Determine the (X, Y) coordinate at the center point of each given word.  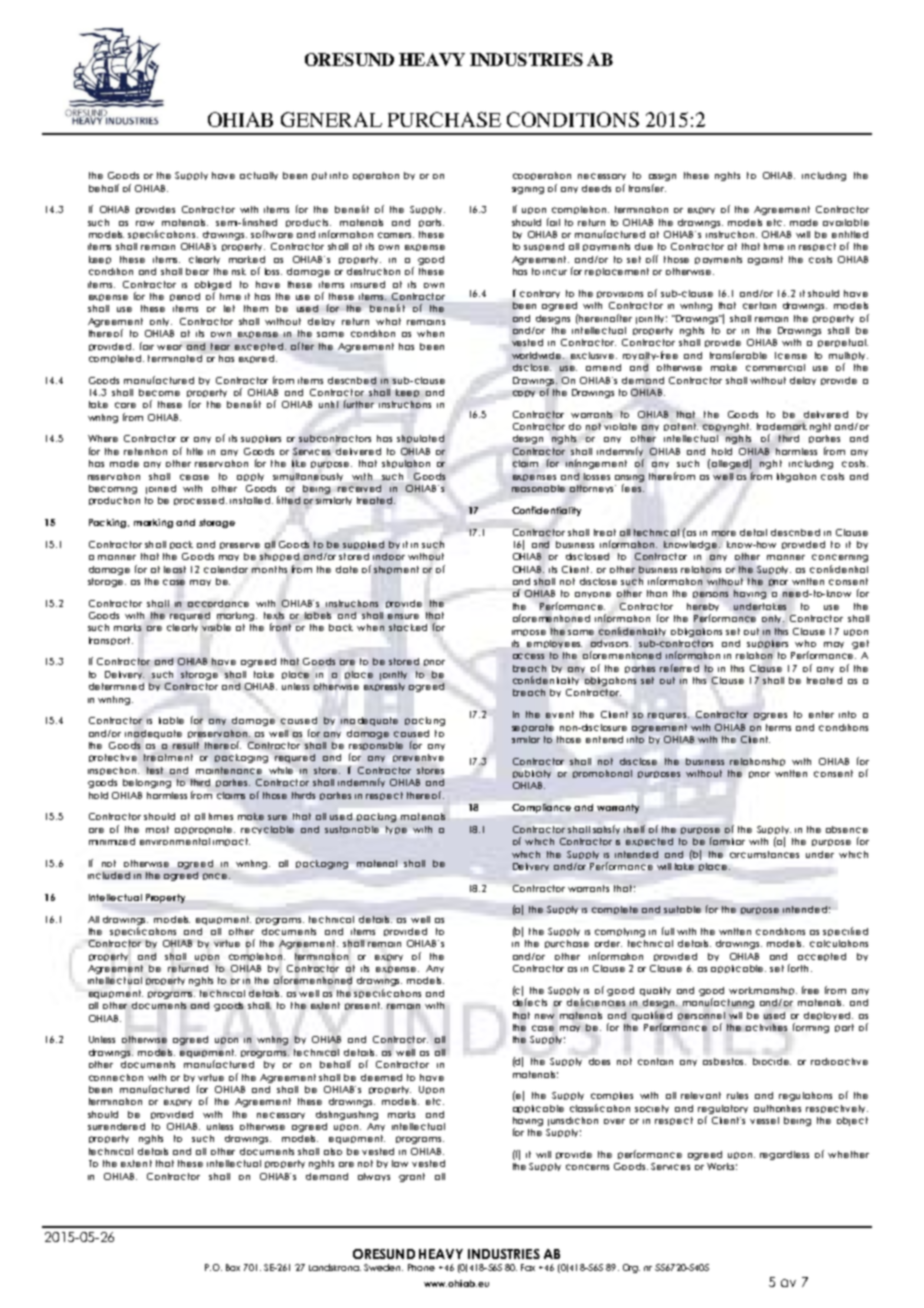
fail (553, 222)
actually (259, 176)
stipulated (420, 439)
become (159, 392)
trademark (782, 426)
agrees (770, 716)
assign (662, 177)
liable (171, 720)
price (216, 876)
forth (798, 968)
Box (233, 1267)
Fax (528, 1267)
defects (530, 1002)
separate (533, 728)
